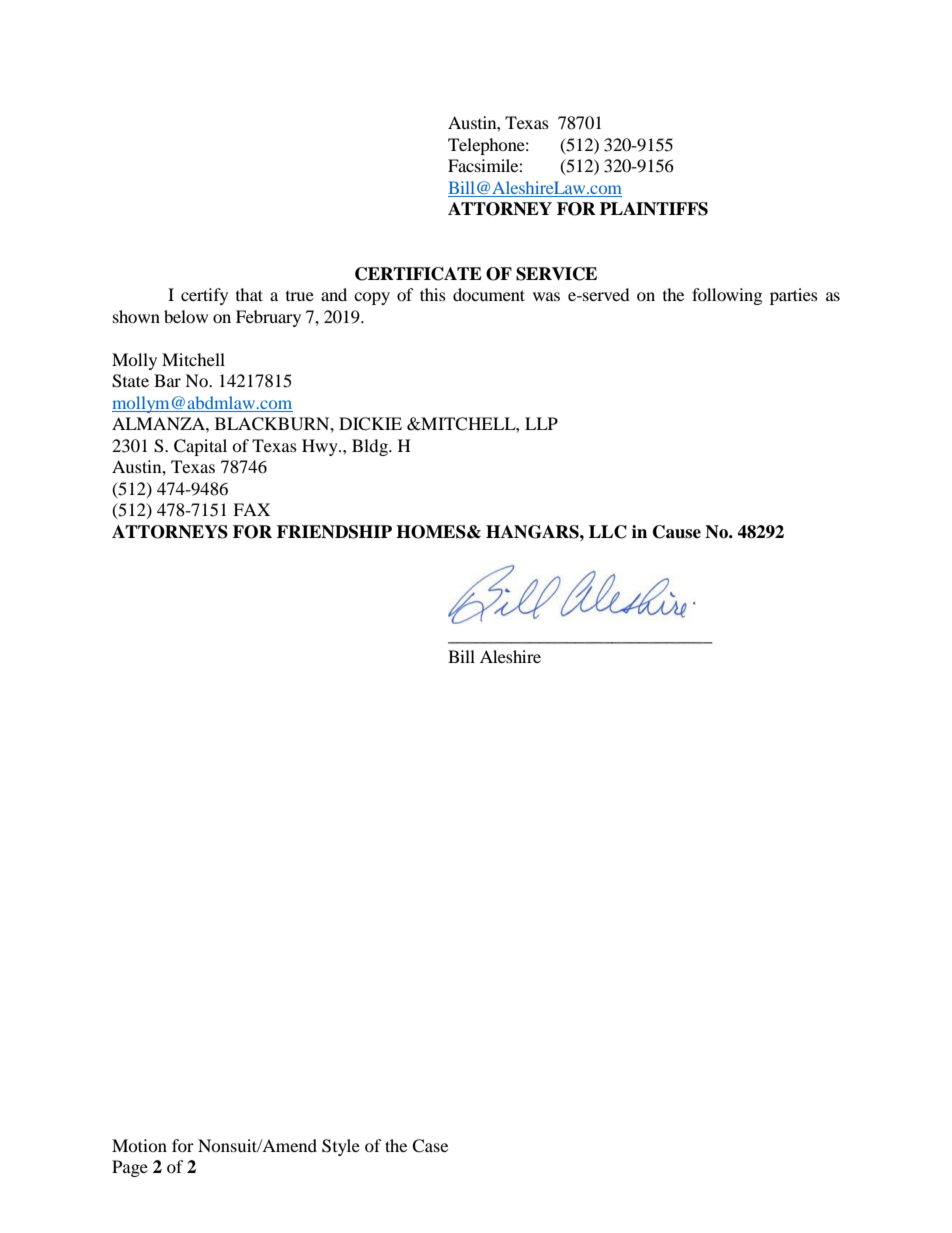  What do you see at coordinates (371, 447) in the image?
I see `Bldg` at bounding box center [371, 447].
